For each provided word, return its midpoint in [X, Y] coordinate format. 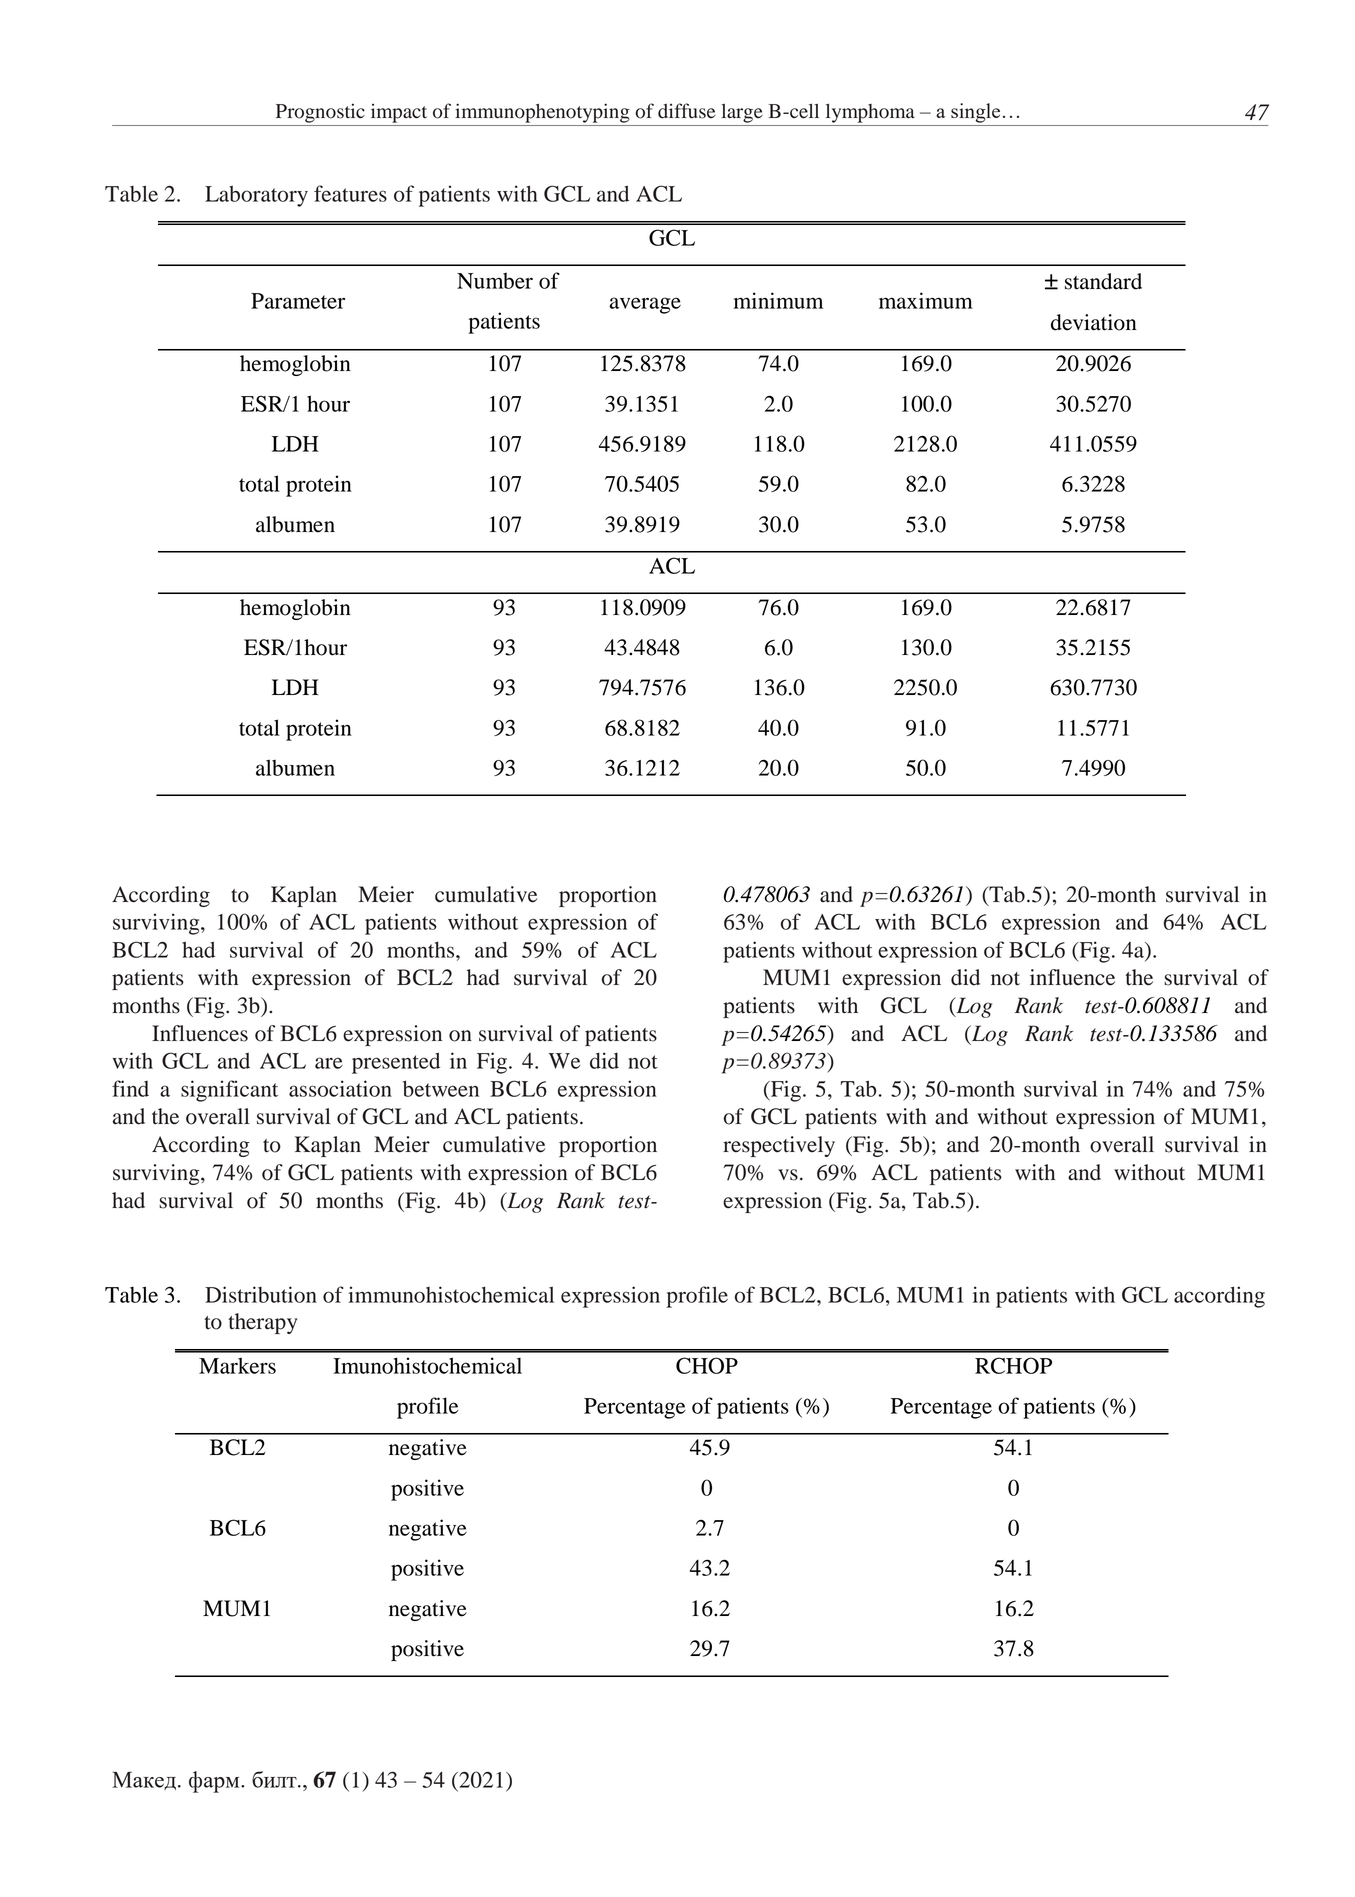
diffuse [686, 111]
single [975, 113]
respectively [779, 1146]
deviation [1094, 322]
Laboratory [256, 196]
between [441, 1088]
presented [396, 1063]
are [329, 1063]
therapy [262, 1323]
